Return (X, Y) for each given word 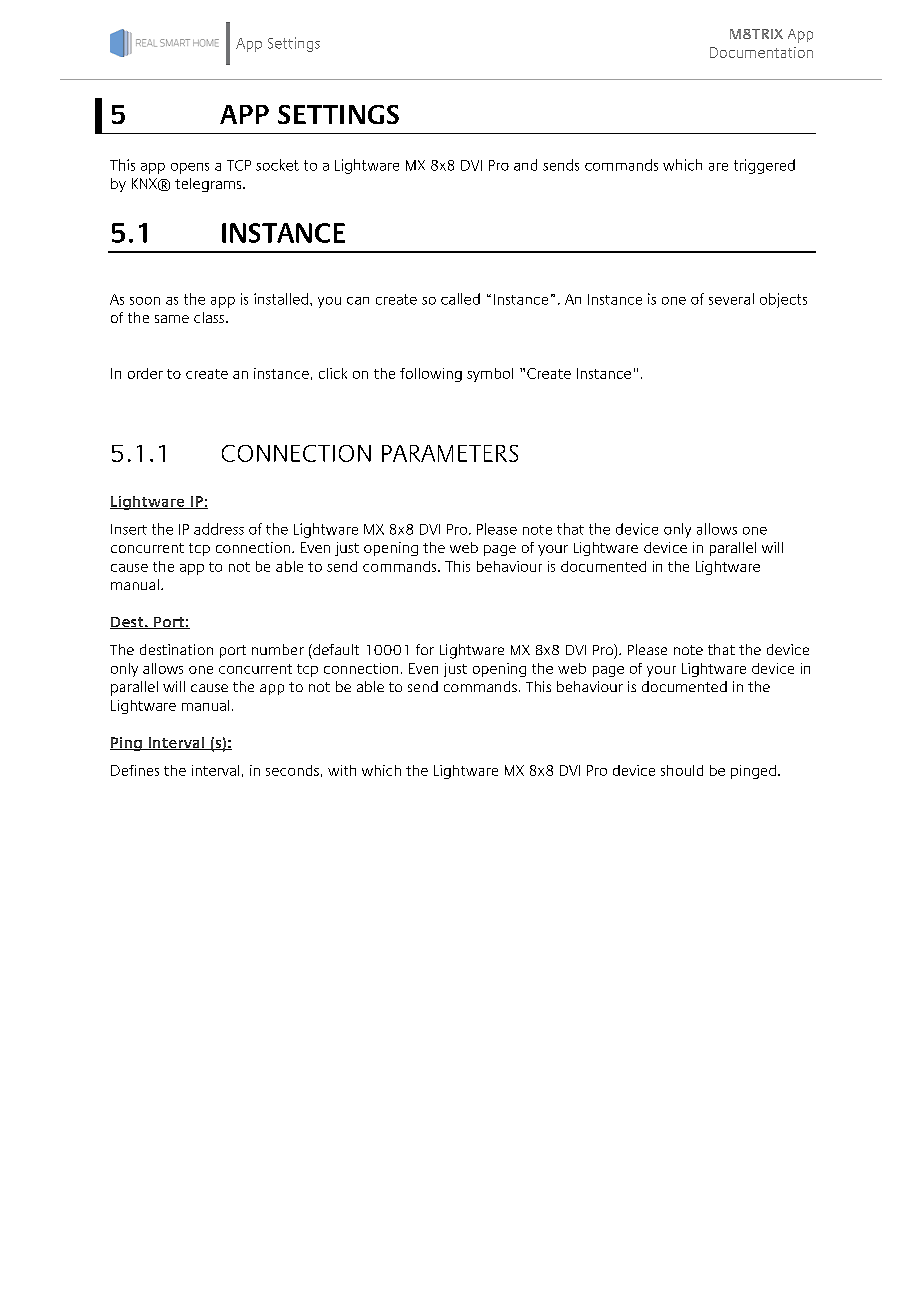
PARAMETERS (450, 453)
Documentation (761, 52)
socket (277, 165)
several (731, 299)
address (219, 529)
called (460, 299)
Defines (135, 770)
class (209, 317)
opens (190, 168)
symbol (490, 375)
